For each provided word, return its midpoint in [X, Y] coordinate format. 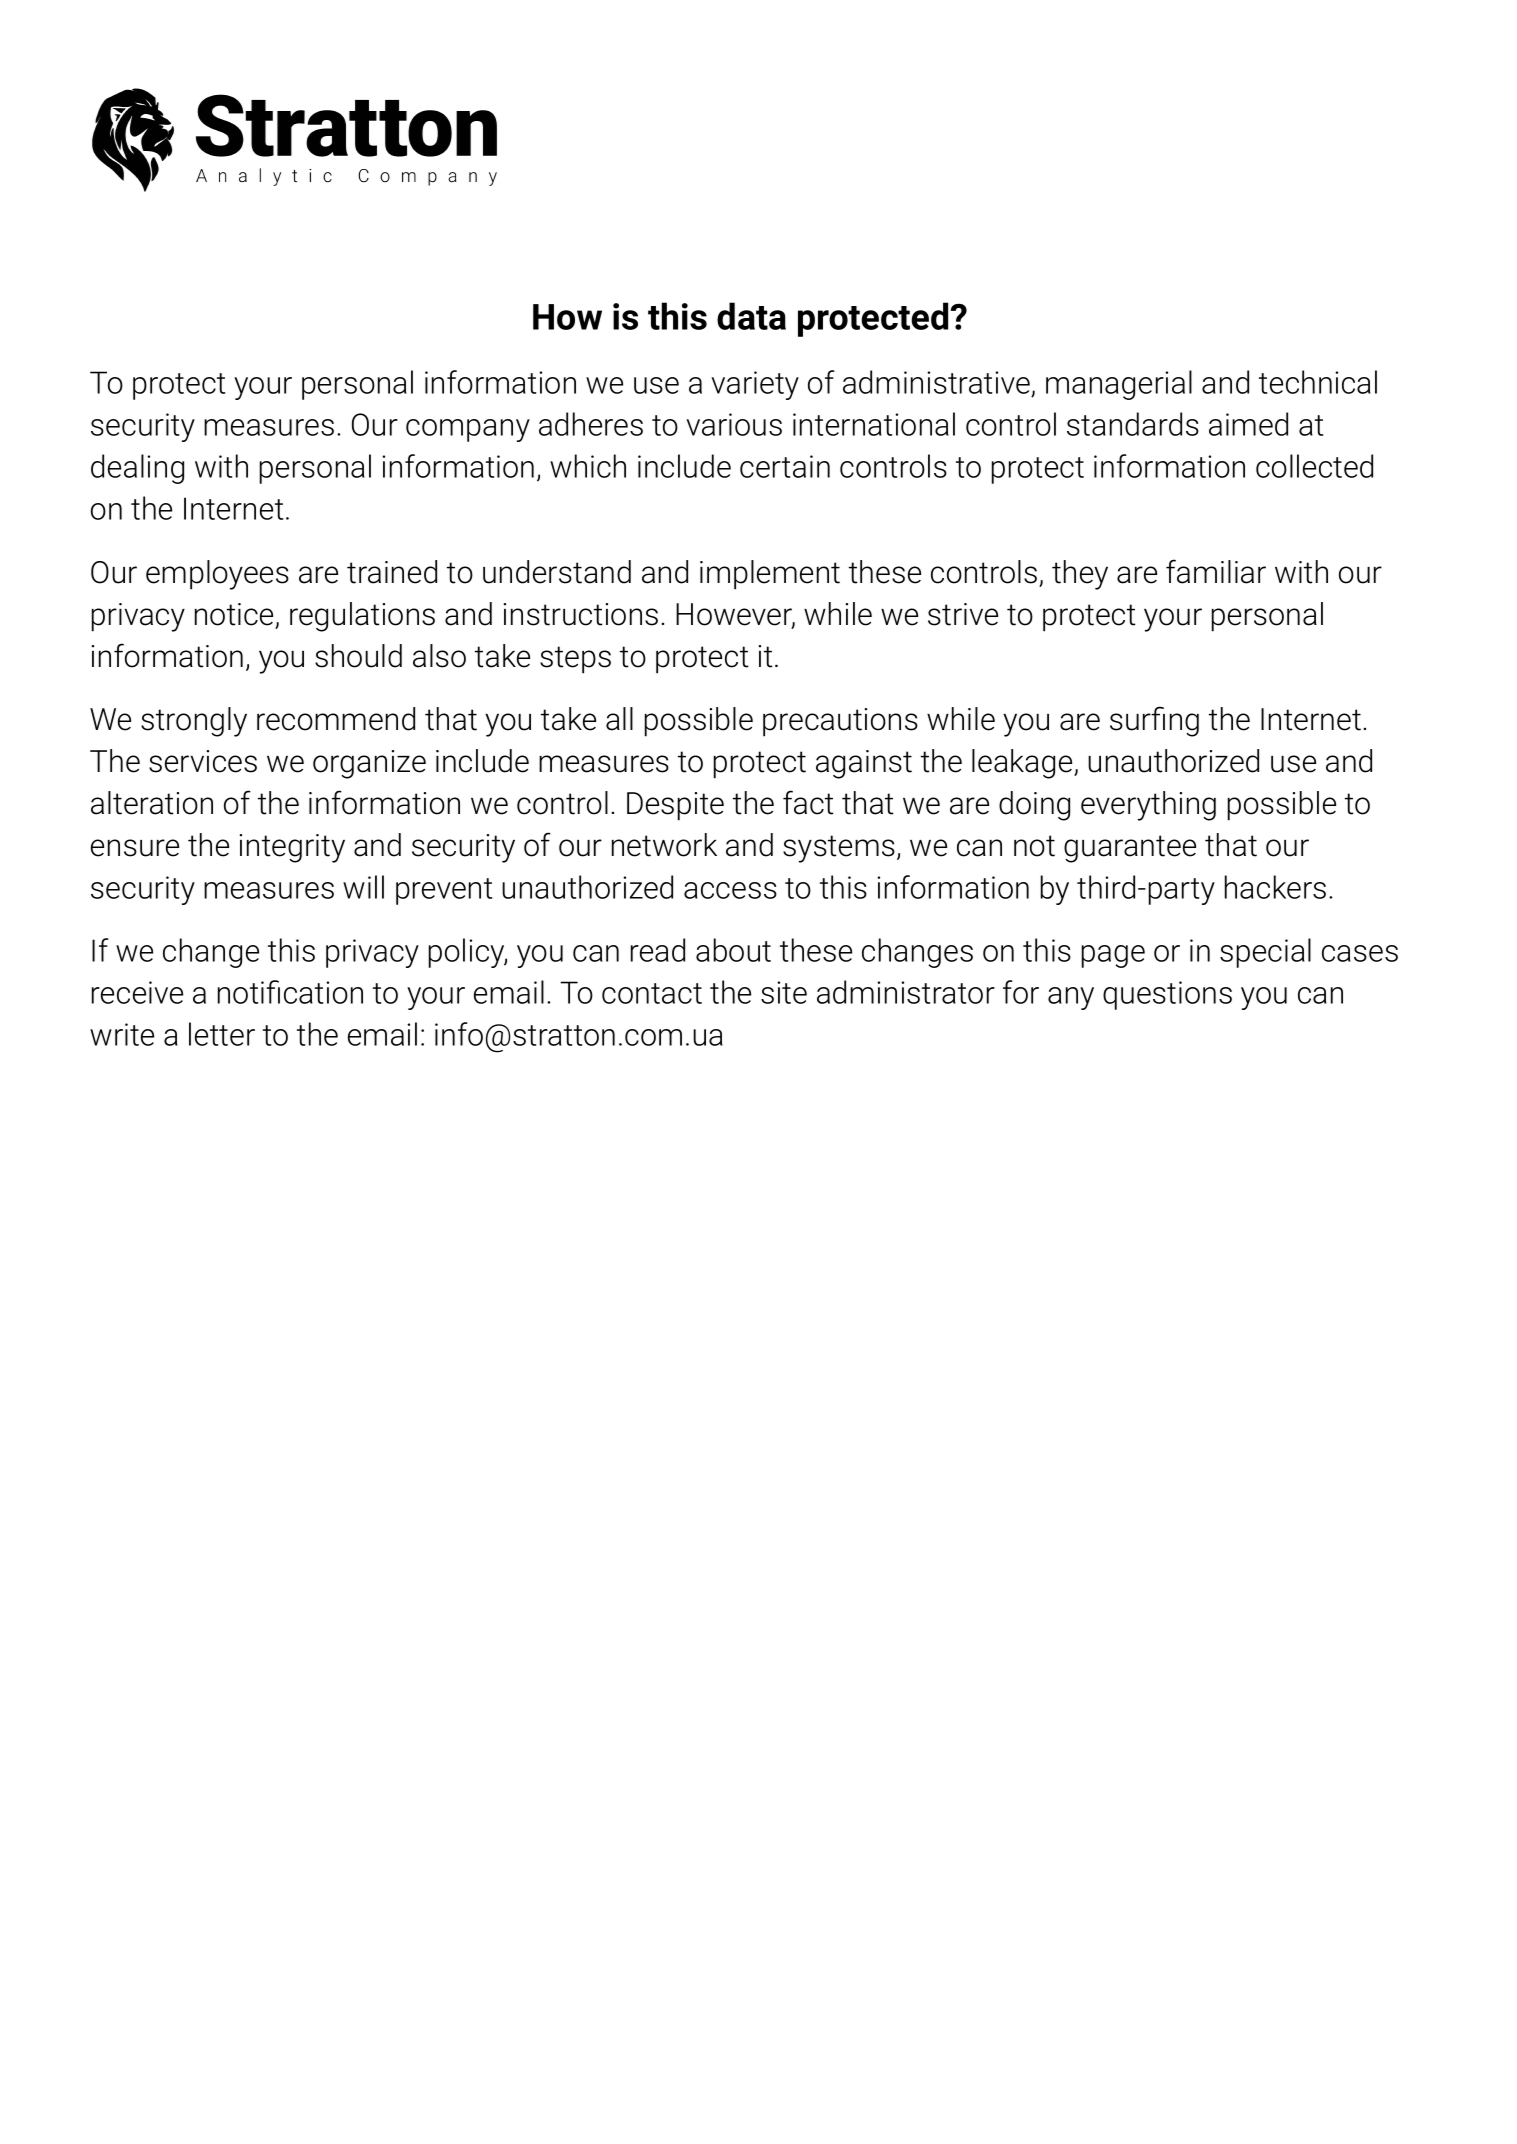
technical [1318, 382]
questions [1167, 995]
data [751, 316]
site [784, 992]
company [468, 430]
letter [222, 1034]
